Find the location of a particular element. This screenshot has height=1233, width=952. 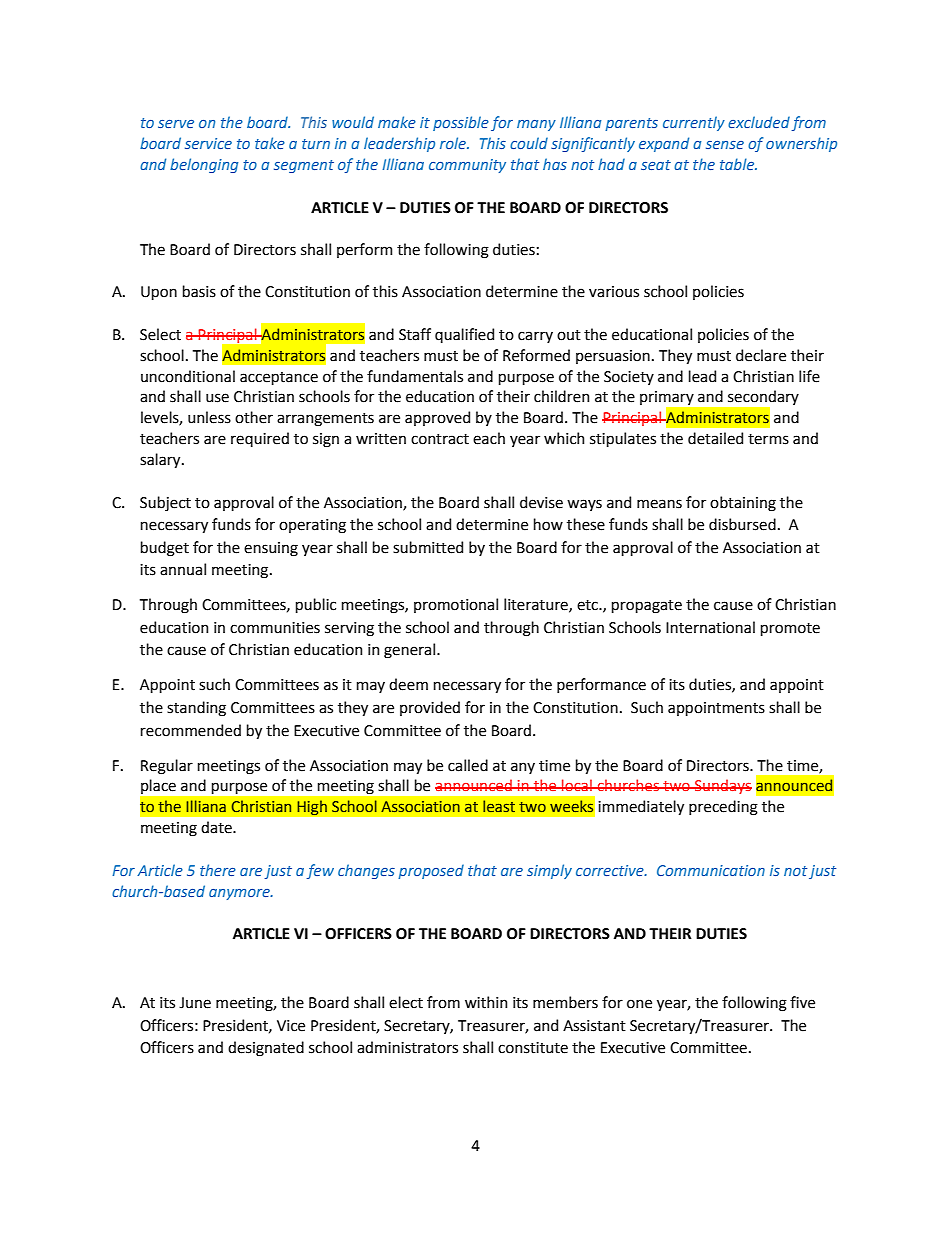

take is located at coordinates (270, 143).
